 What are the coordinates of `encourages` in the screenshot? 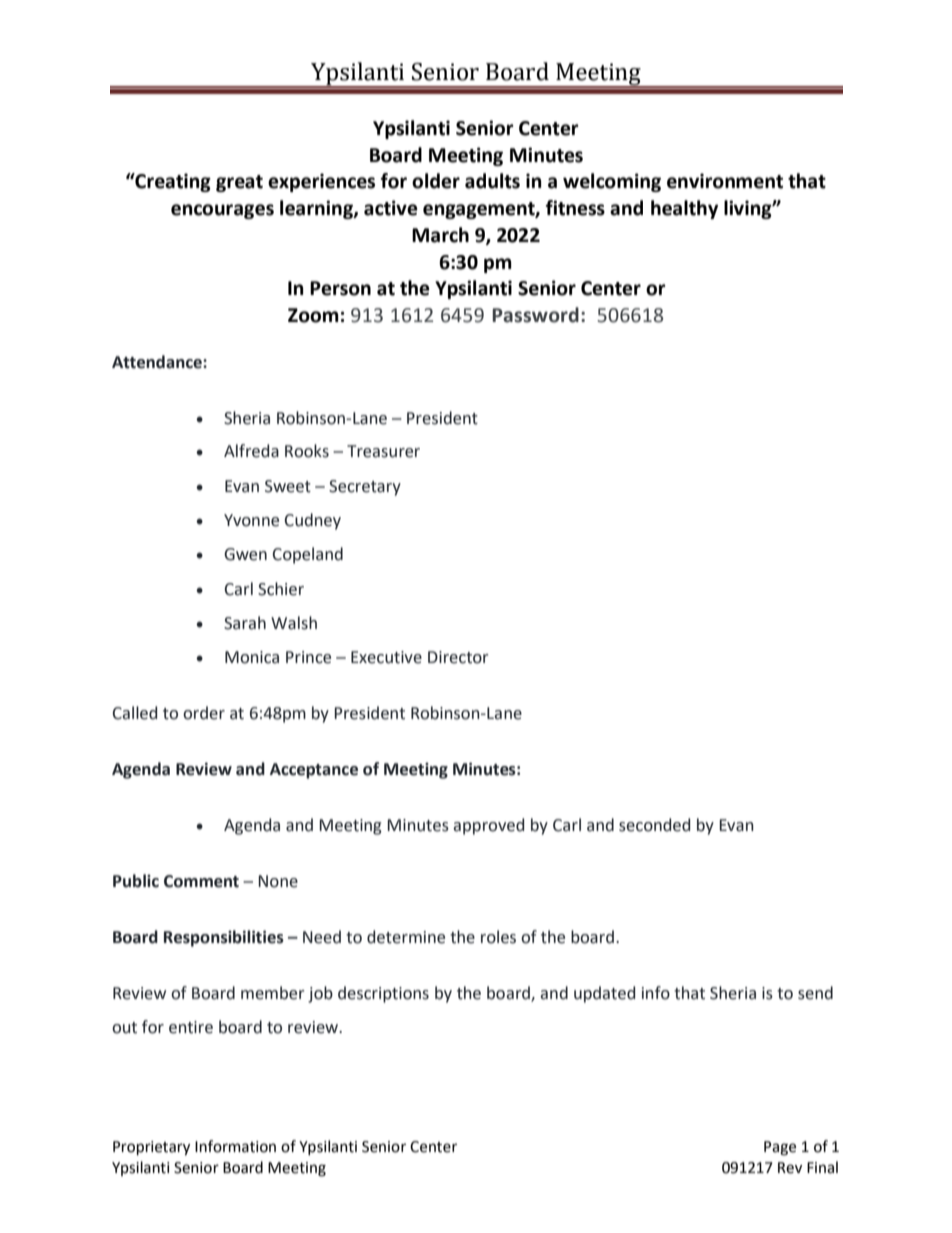 It's located at (222, 211).
